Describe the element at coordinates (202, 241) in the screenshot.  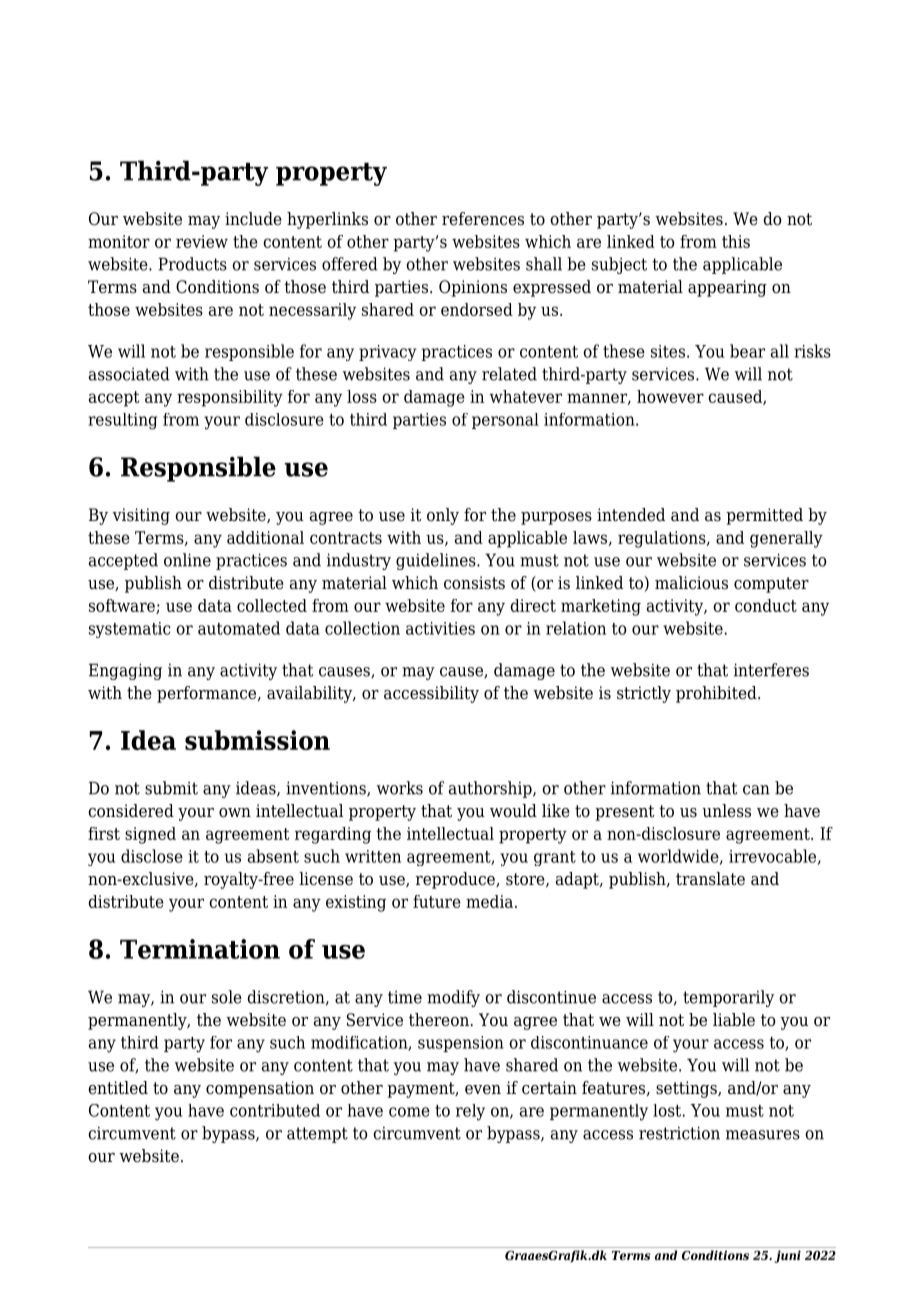
I see `review` at that location.
